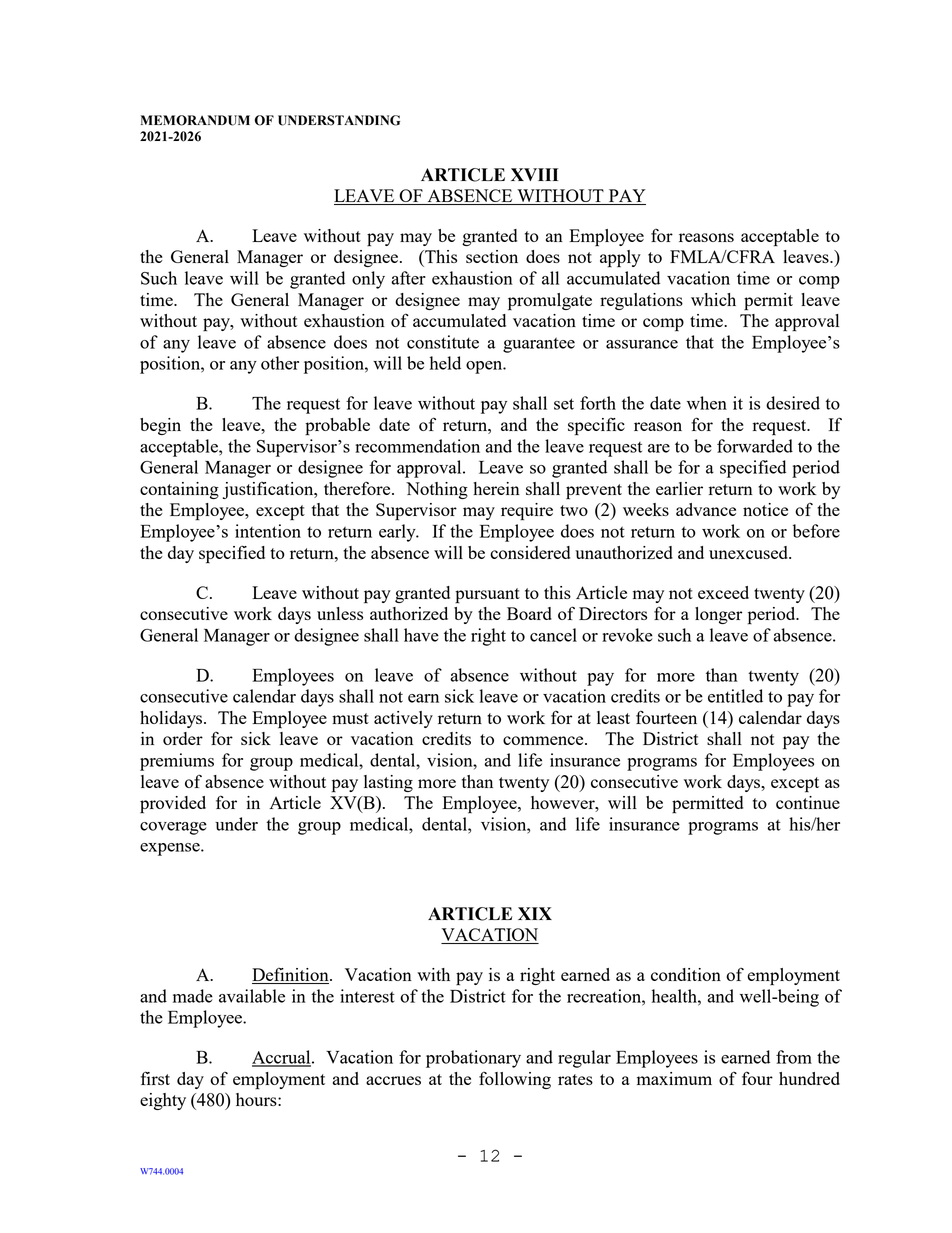 The width and height of the document is (952, 1233). What do you see at coordinates (268, 531) in the document?
I see `intention` at bounding box center [268, 531].
